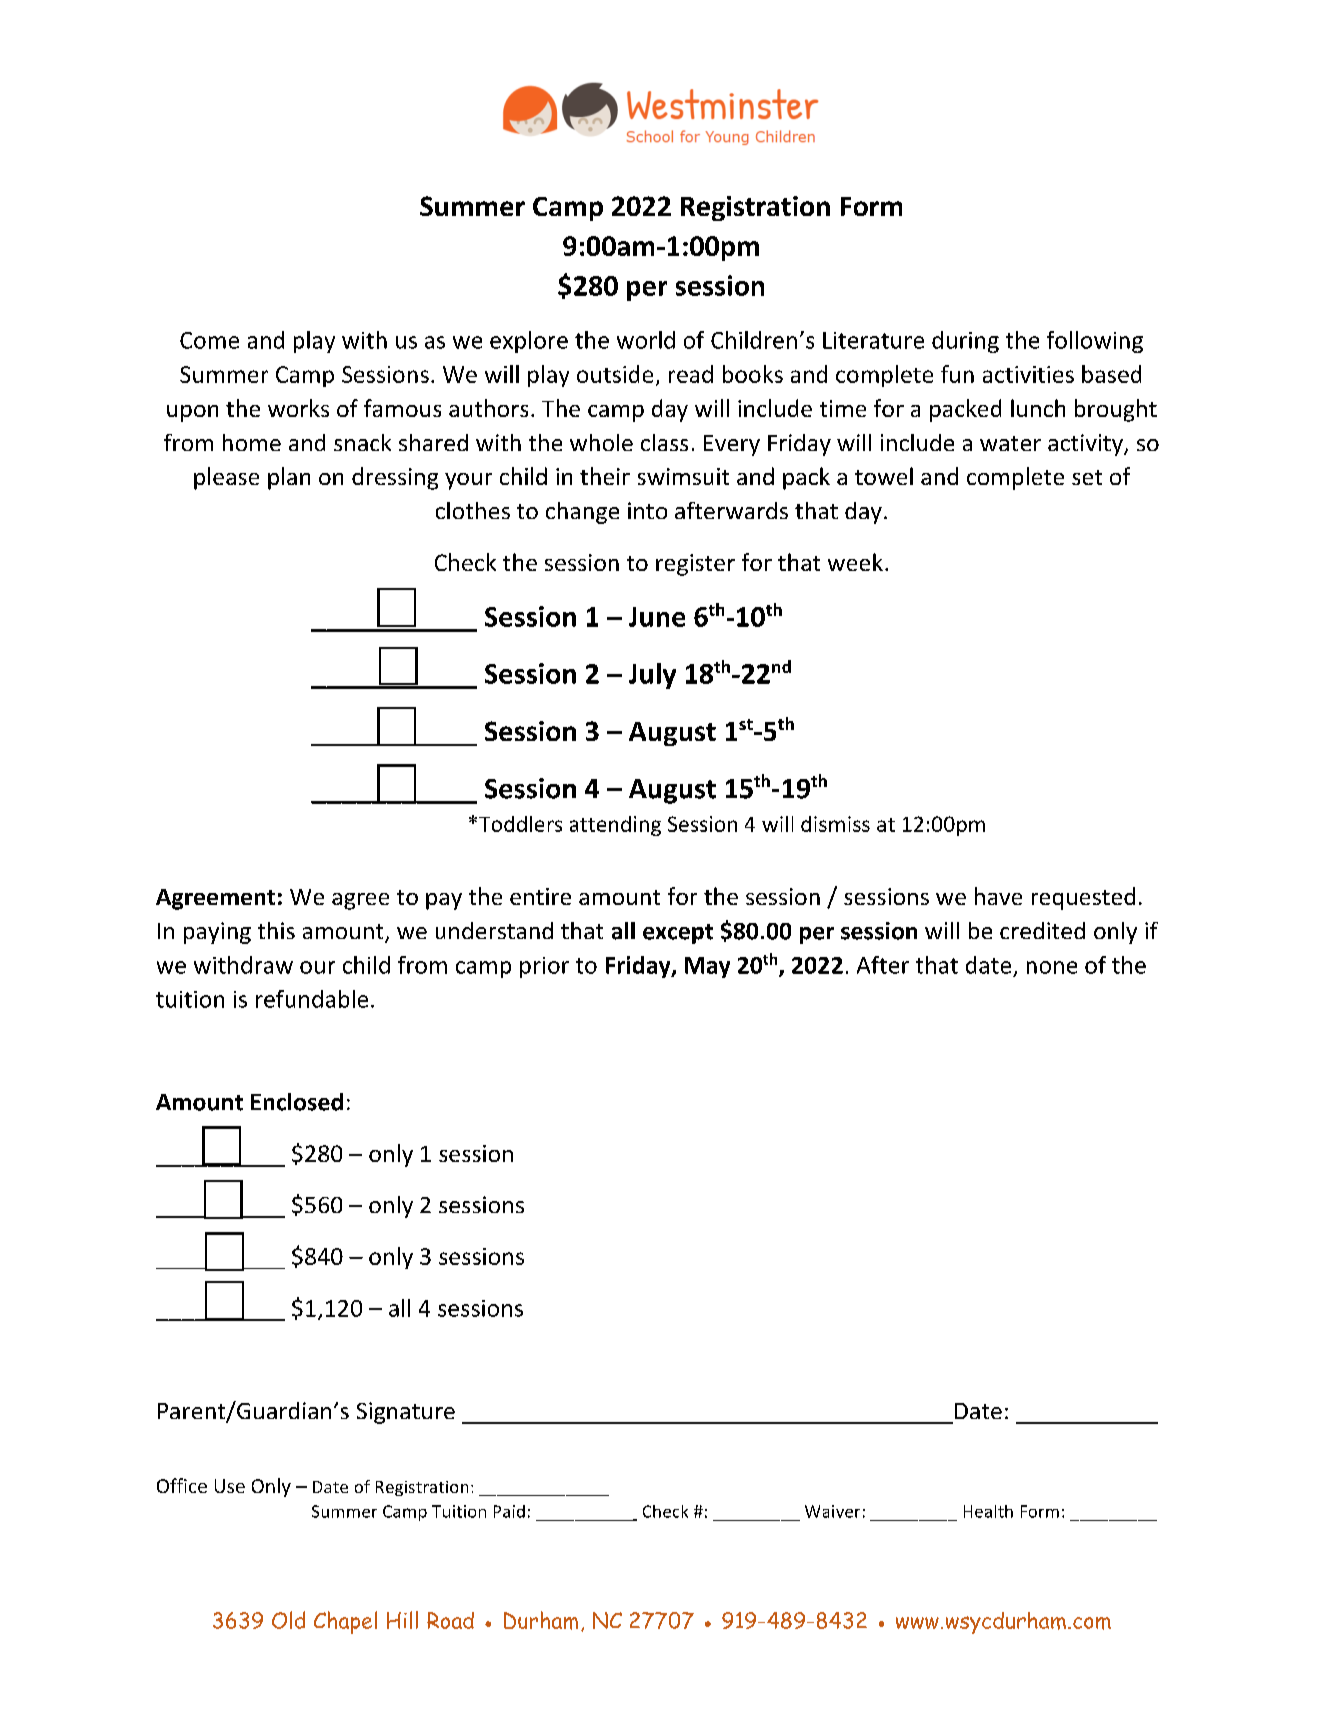 Image resolution: width=1323 pixels, height=1712 pixels. Describe the element at coordinates (289, 478) in the image. I see `plan` at that location.
